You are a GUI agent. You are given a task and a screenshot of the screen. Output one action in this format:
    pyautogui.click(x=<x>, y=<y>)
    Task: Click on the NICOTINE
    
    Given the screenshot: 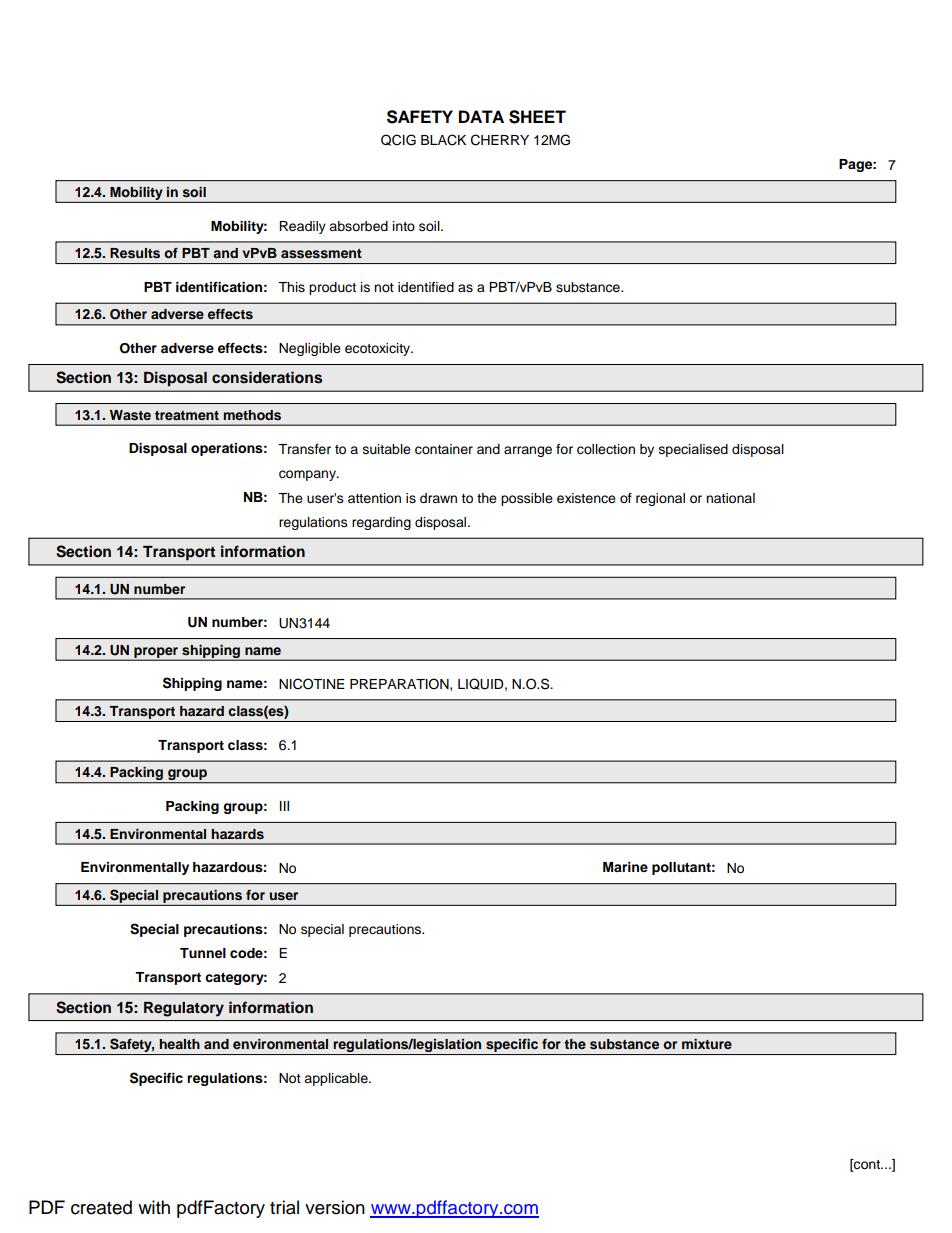 What is the action you would take?
    pyautogui.click(x=312, y=684)
